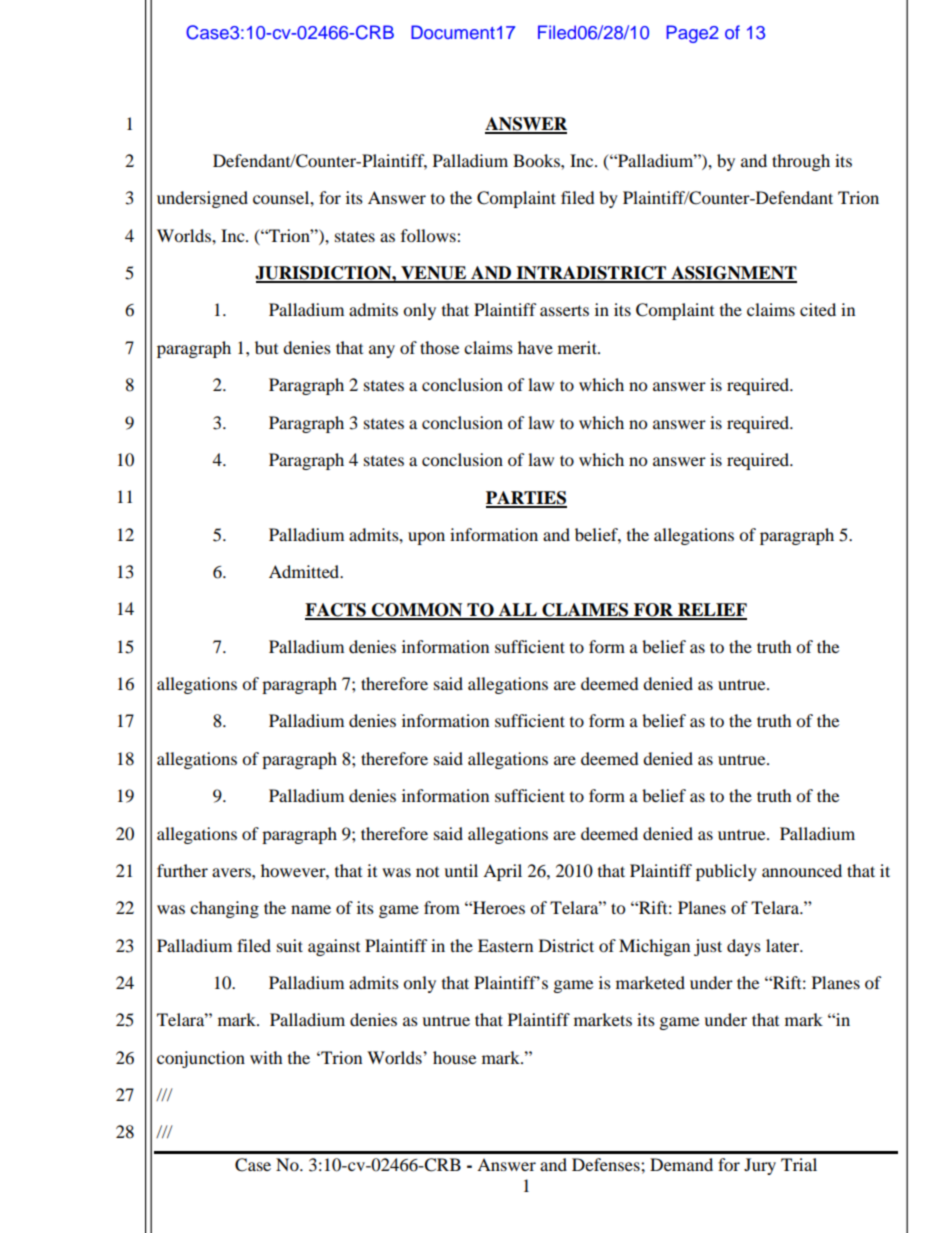  Describe the element at coordinates (426, 538) in the page. I see `upon` at that location.
